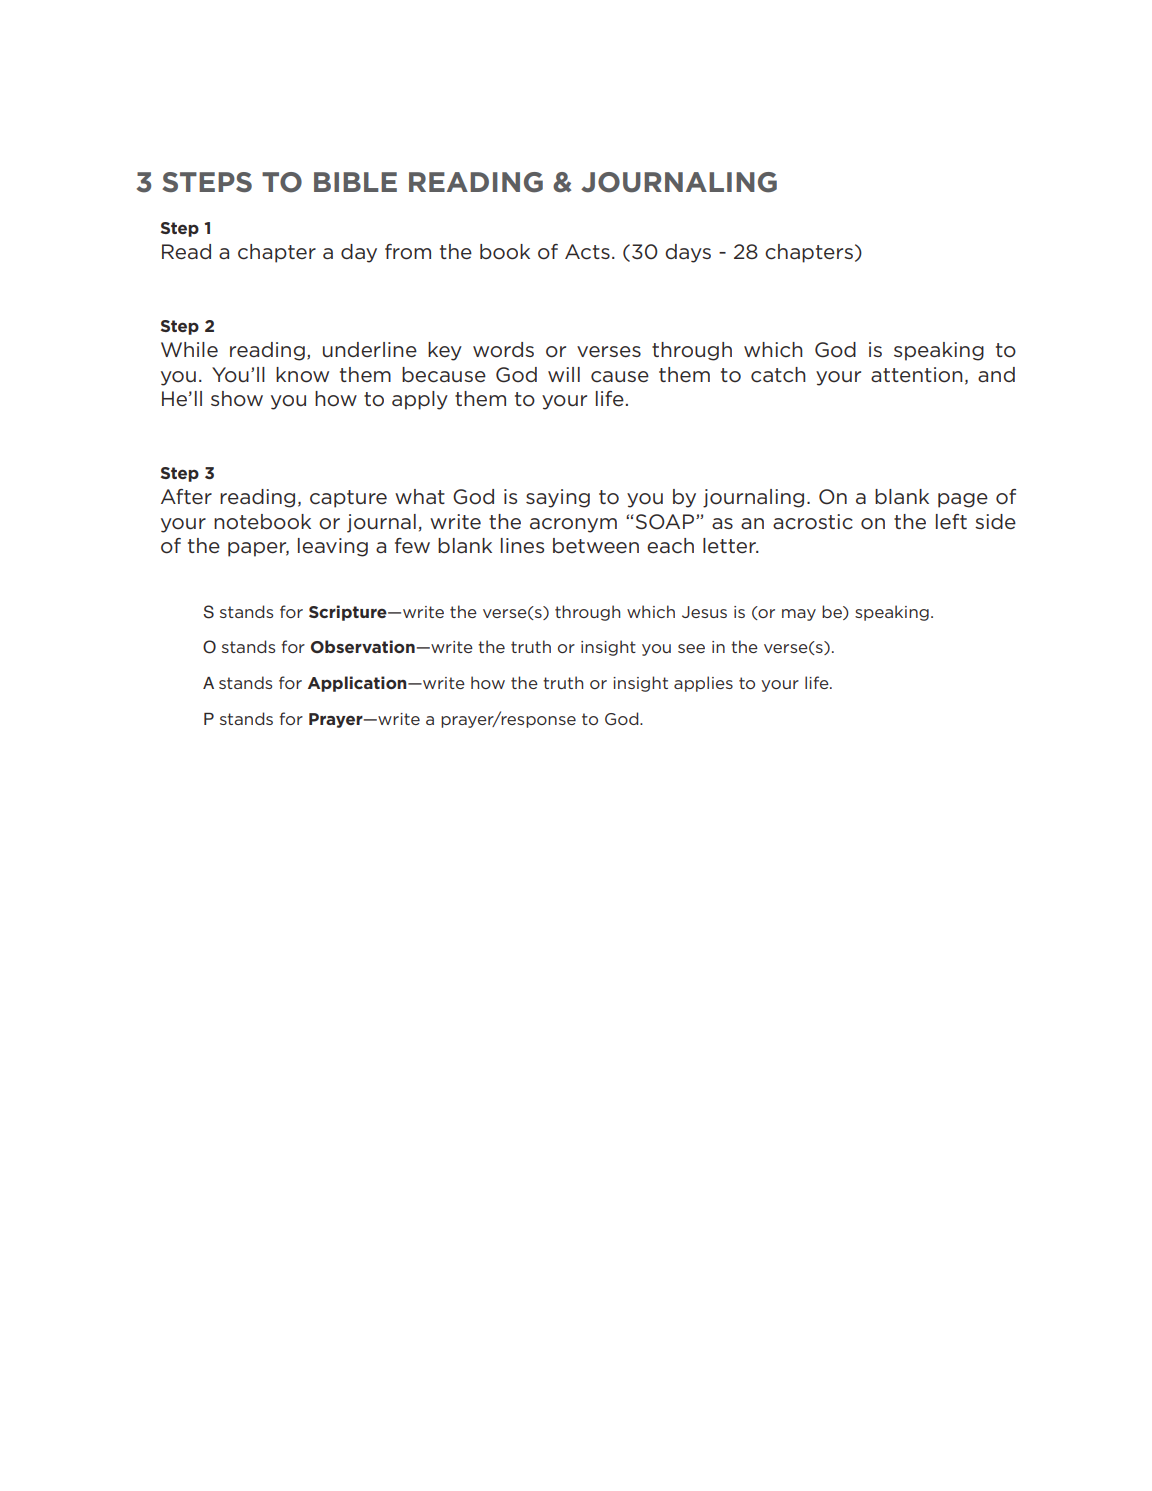 Image resolution: width=1152 pixels, height=1491 pixels. What do you see at coordinates (688, 253) in the page?
I see `days` at bounding box center [688, 253].
